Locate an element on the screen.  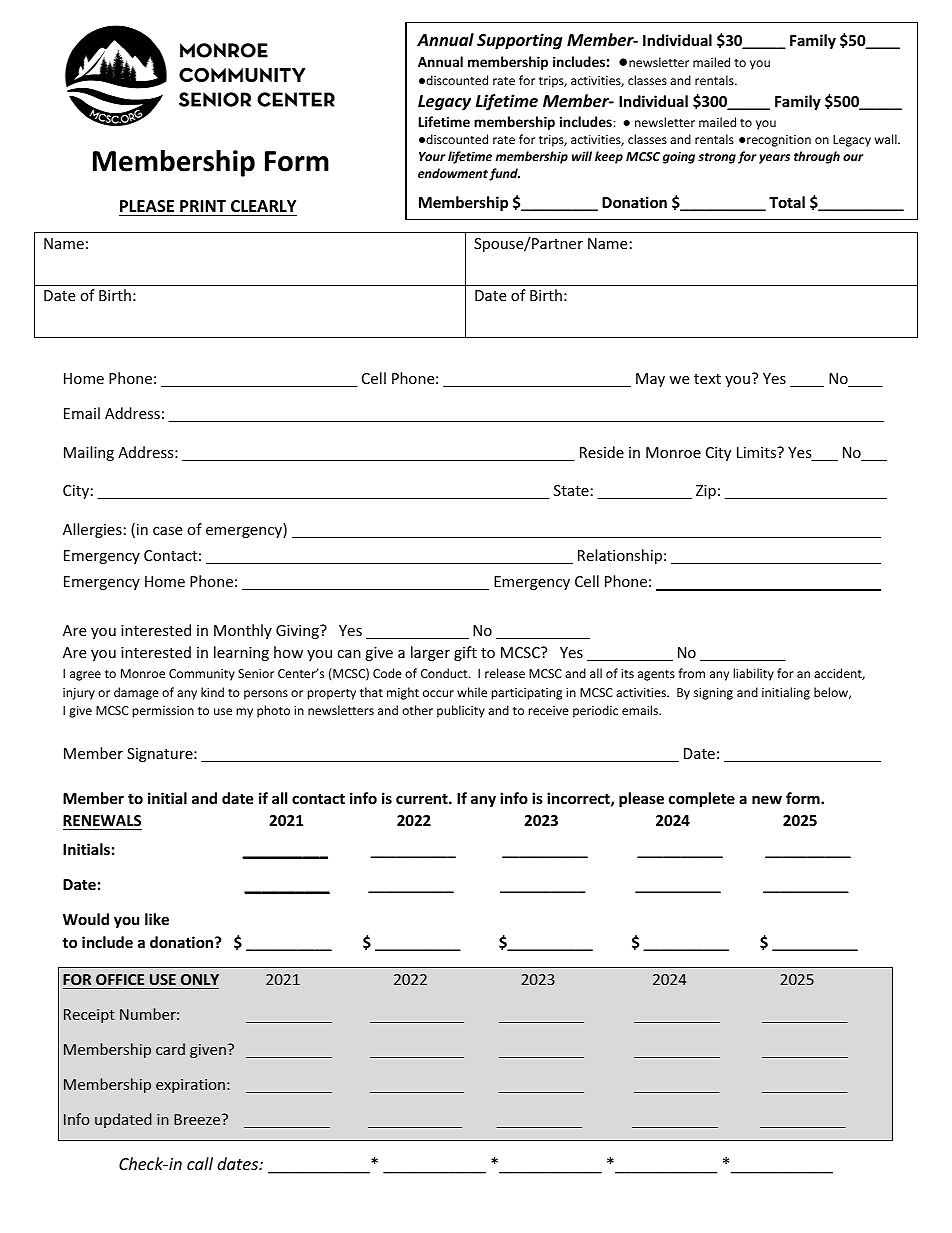
complete is located at coordinates (702, 799).
